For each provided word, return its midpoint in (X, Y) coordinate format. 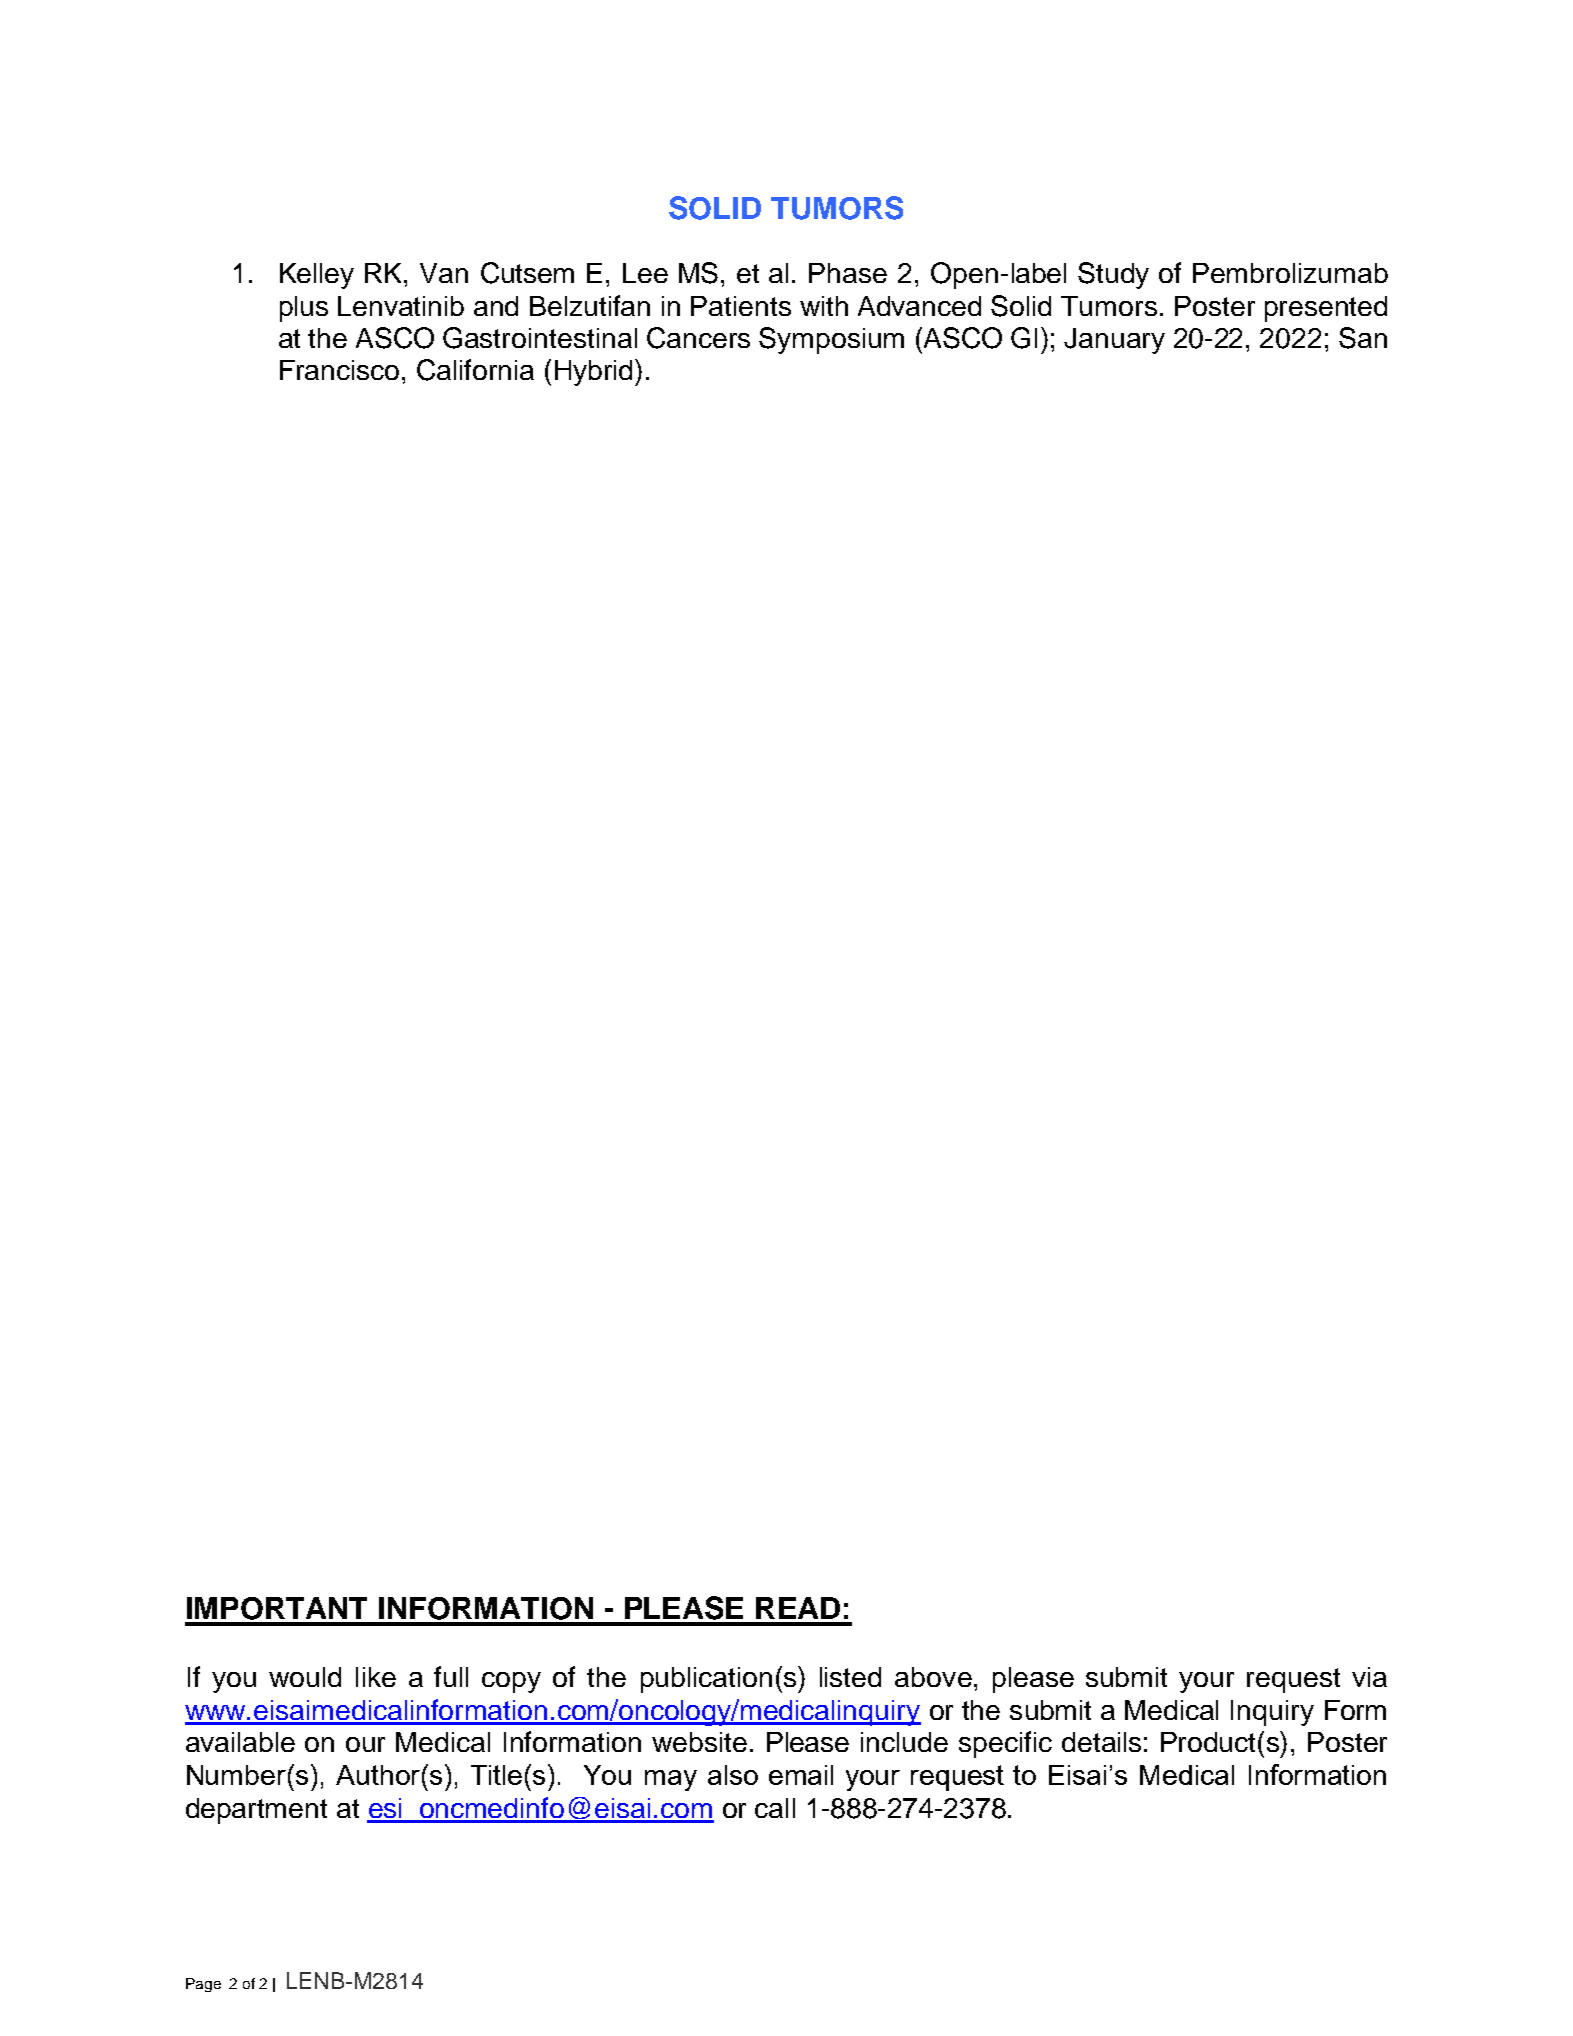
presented (1326, 309)
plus (304, 309)
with (824, 306)
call (775, 1808)
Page (203, 1985)
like (376, 1677)
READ (798, 1608)
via (1369, 1677)
